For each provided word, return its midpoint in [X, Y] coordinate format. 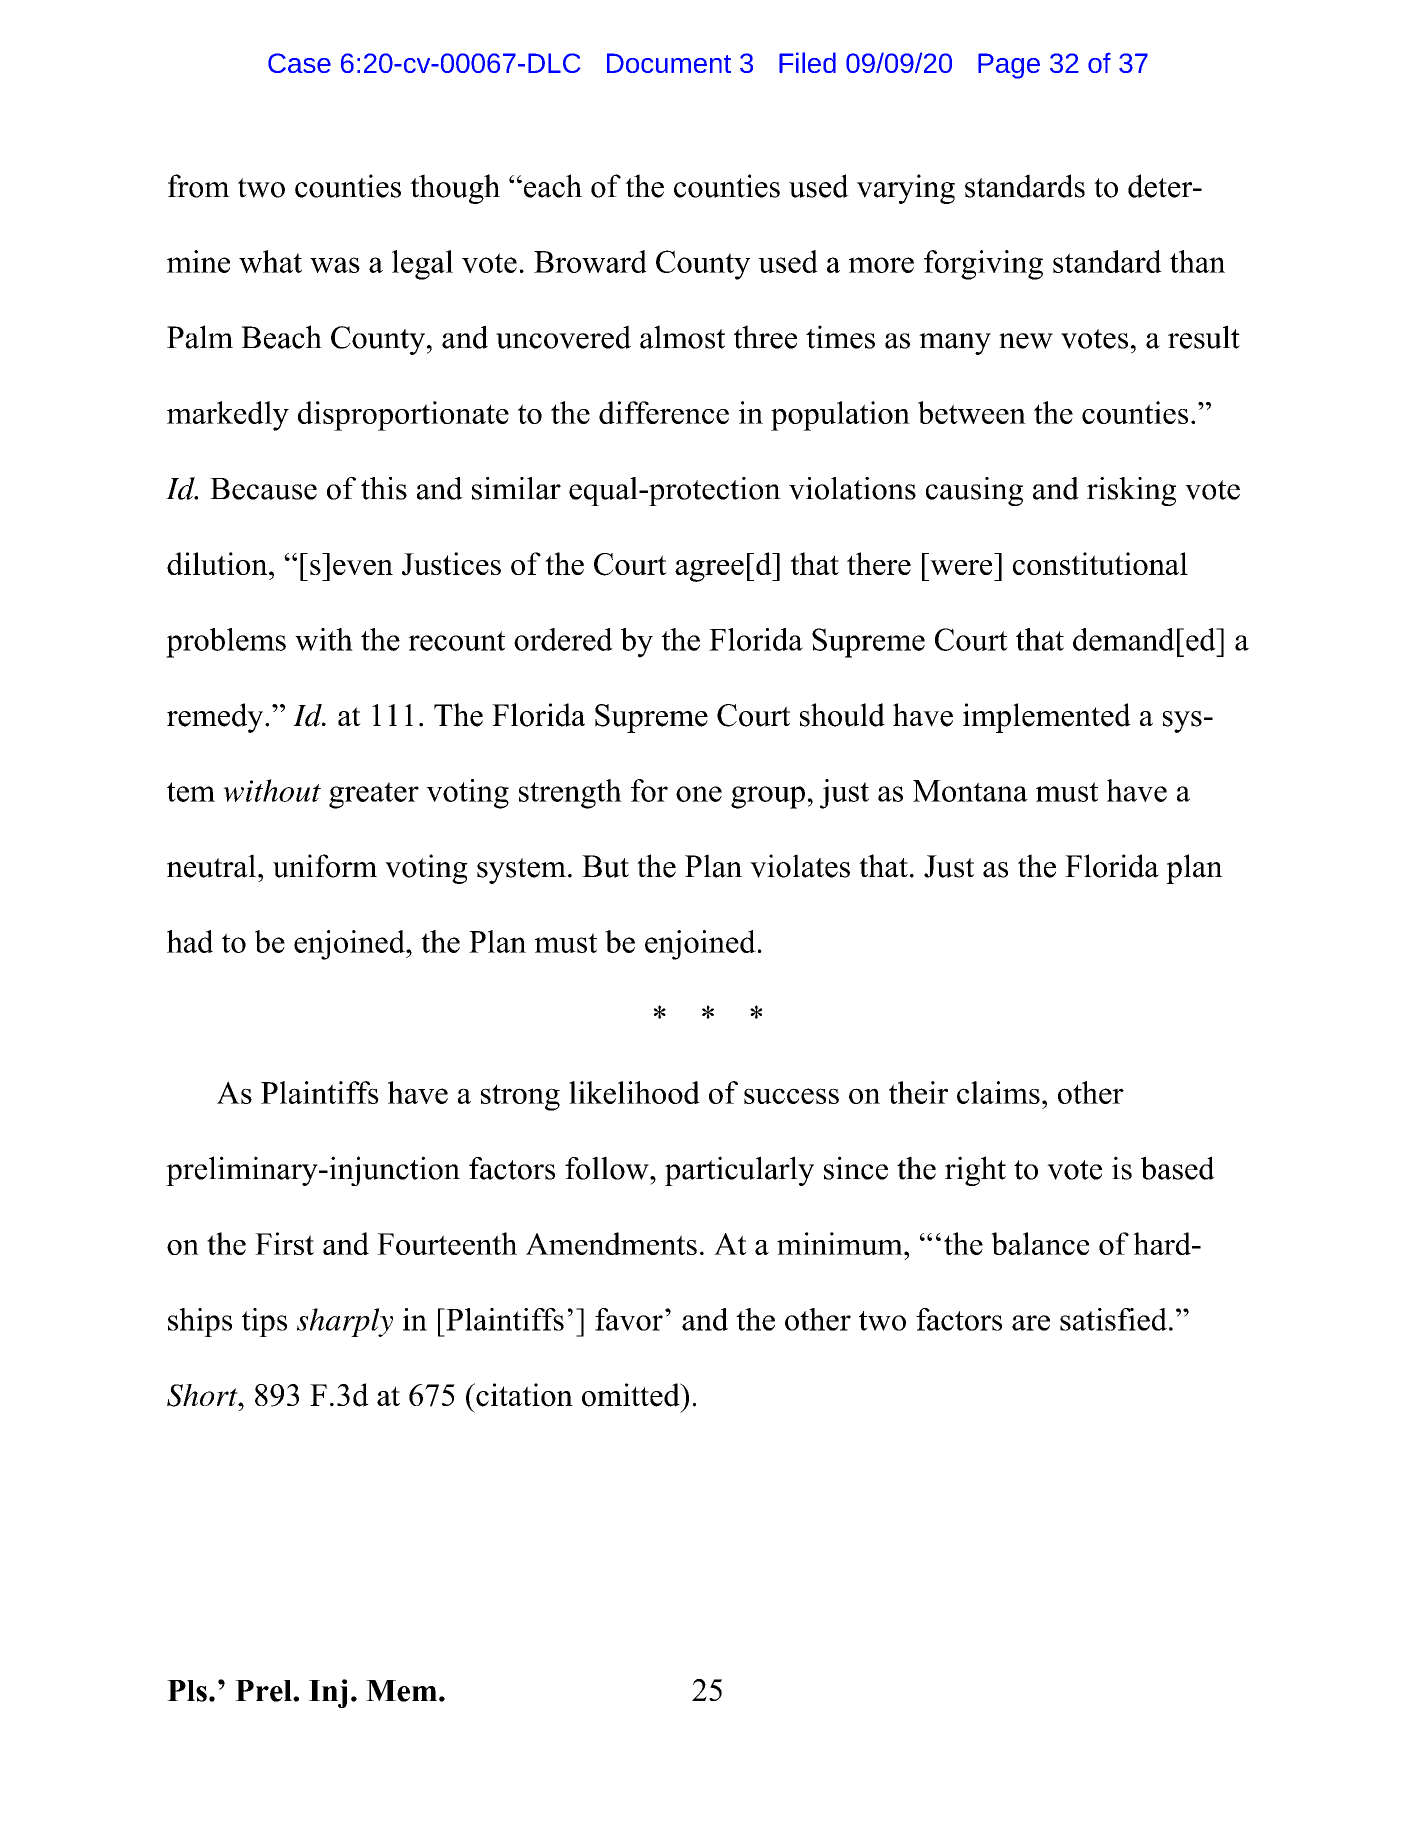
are [1031, 1323]
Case [299, 63]
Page [1009, 66]
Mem [401, 1691]
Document [669, 63]
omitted [632, 1395]
